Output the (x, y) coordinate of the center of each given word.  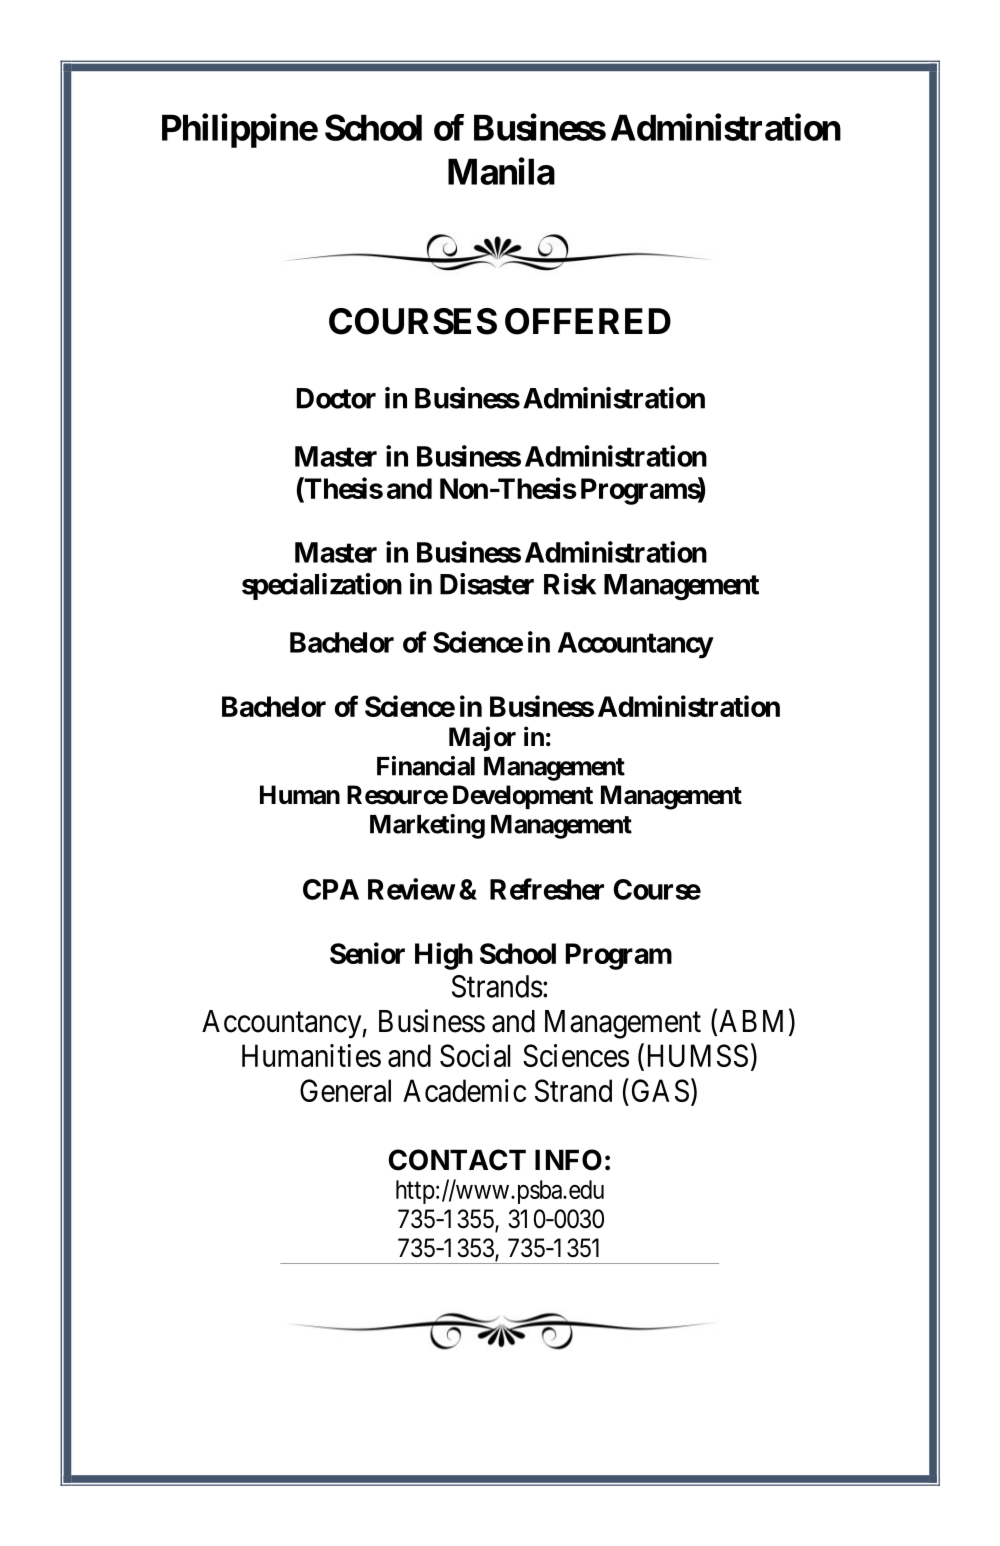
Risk (570, 584)
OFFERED (588, 321)
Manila (501, 171)
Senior (367, 953)
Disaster (487, 584)
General (345, 1090)
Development (523, 797)
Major (482, 738)
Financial (426, 766)
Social (475, 1055)
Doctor (336, 398)
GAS (660, 1090)
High (444, 956)
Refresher (547, 889)
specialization (322, 586)
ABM (751, 1021)
